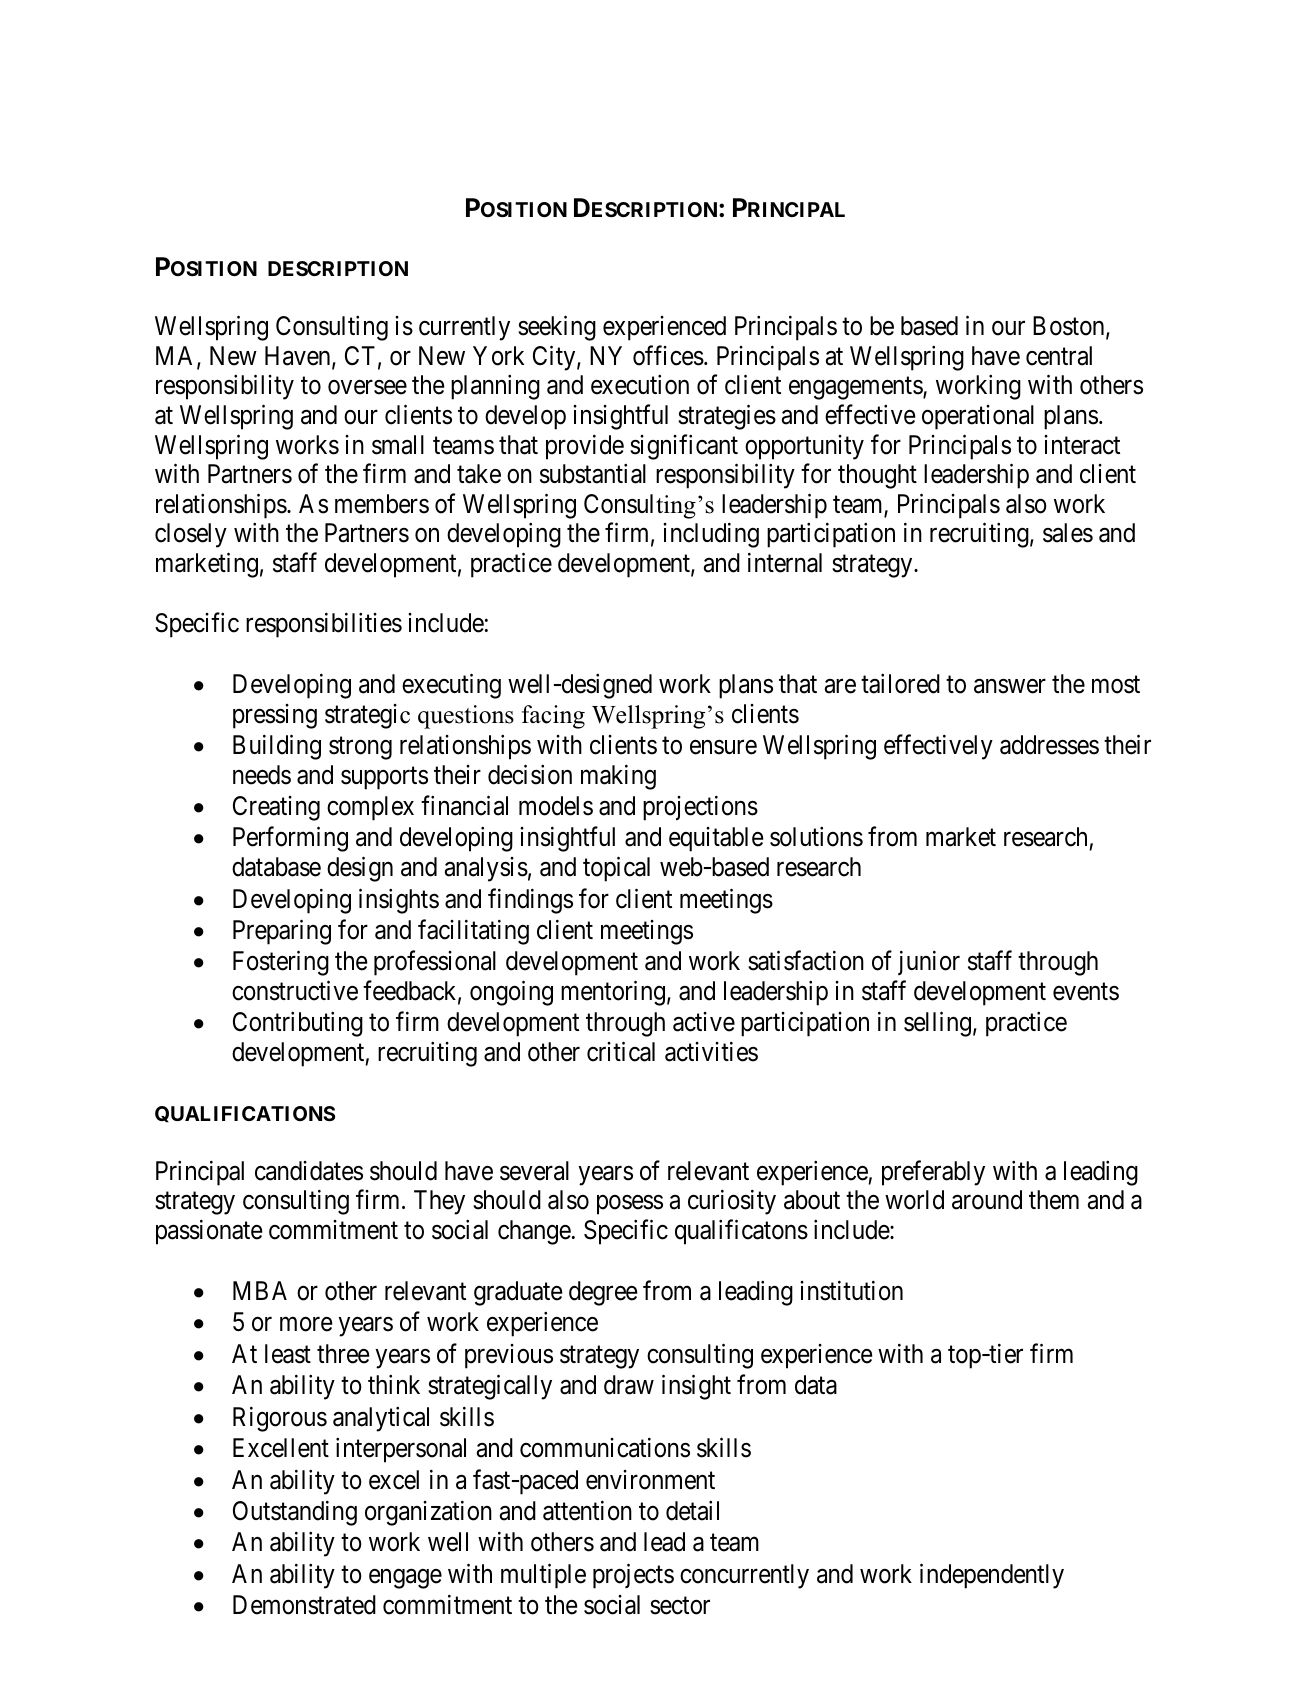 This screenshot has width=1312, height=1698. I want to click on candidates, so click(309, 1171).
